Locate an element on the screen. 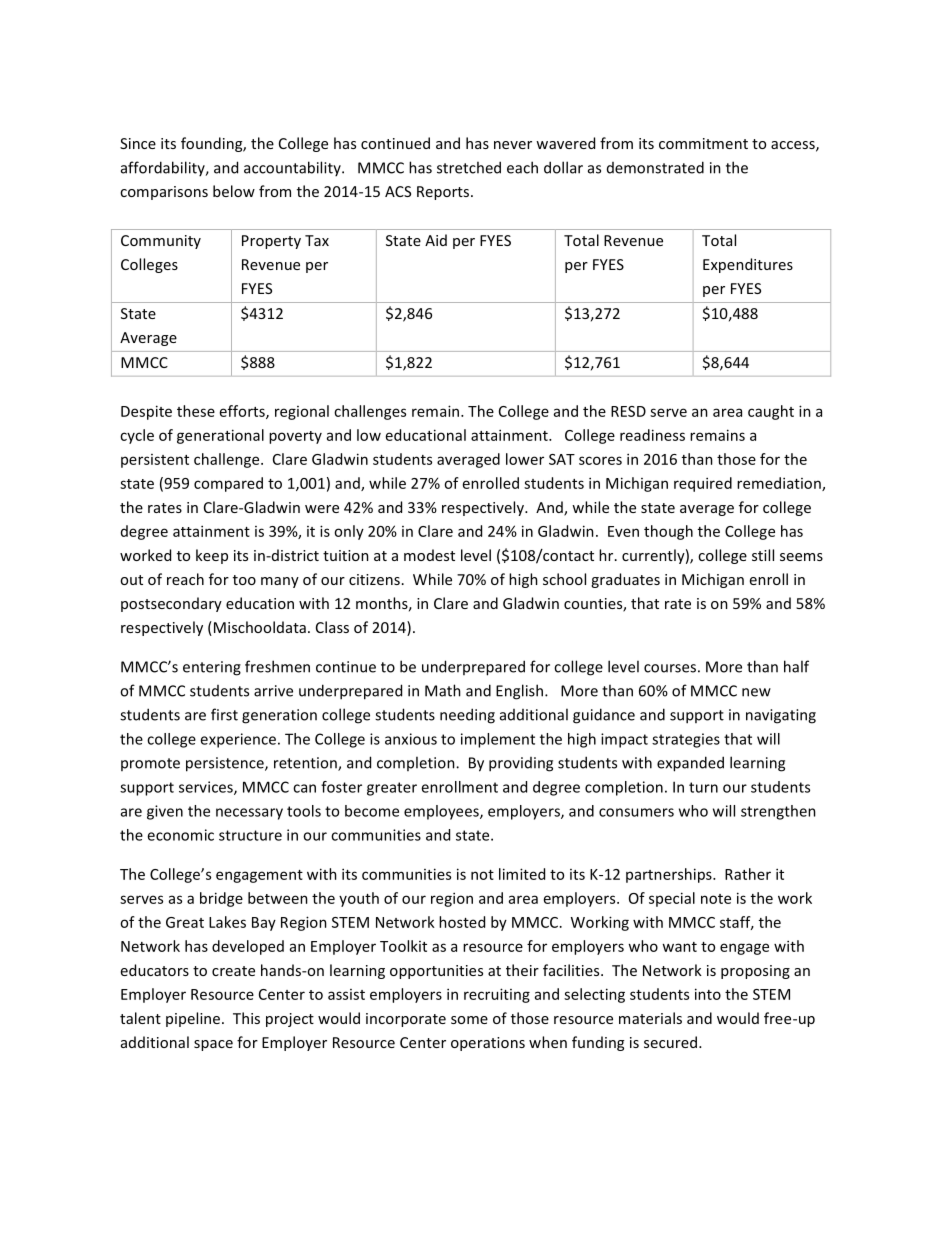  employees is located at coordinates (442, 812).
